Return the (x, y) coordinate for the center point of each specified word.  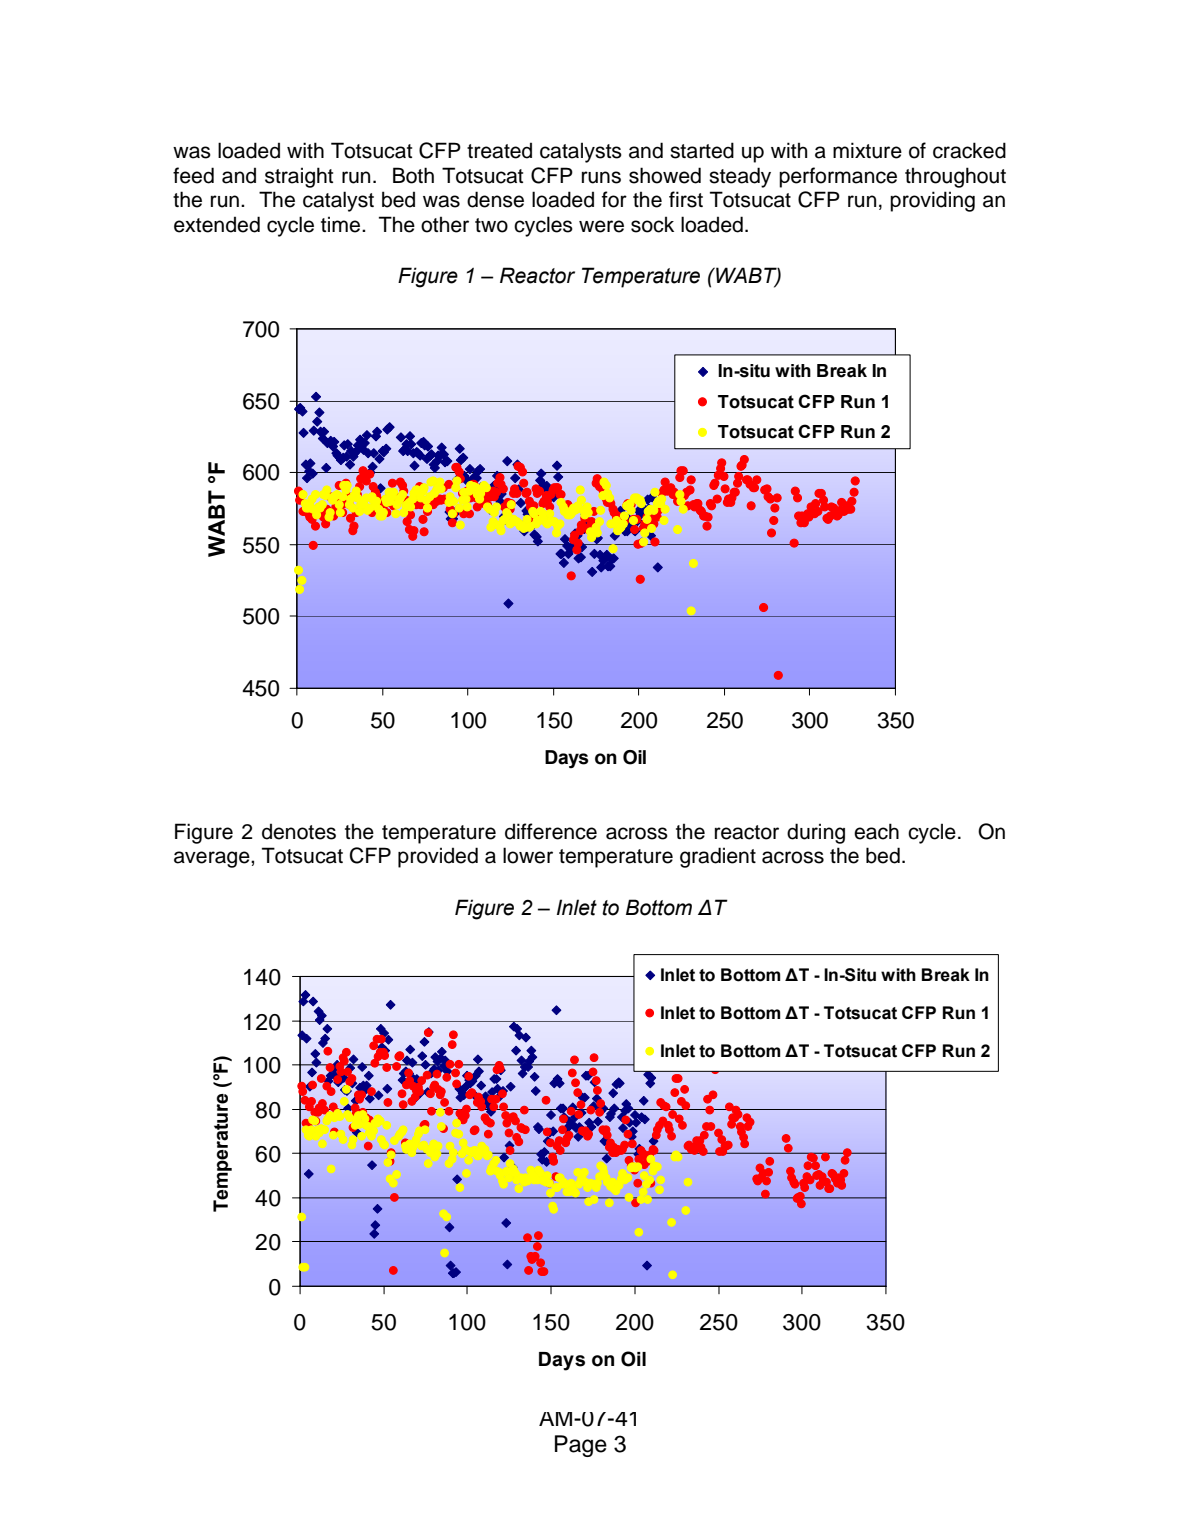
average (213, 859)
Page (581, 1446)
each (876, 831)
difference (551, 831)
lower (528, 855)
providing (932, 201)
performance (838, 177)
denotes (299, 831)
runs (601, 177)
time (342, 224)
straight (299, 177)
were (601, 226)
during (816, 833)
